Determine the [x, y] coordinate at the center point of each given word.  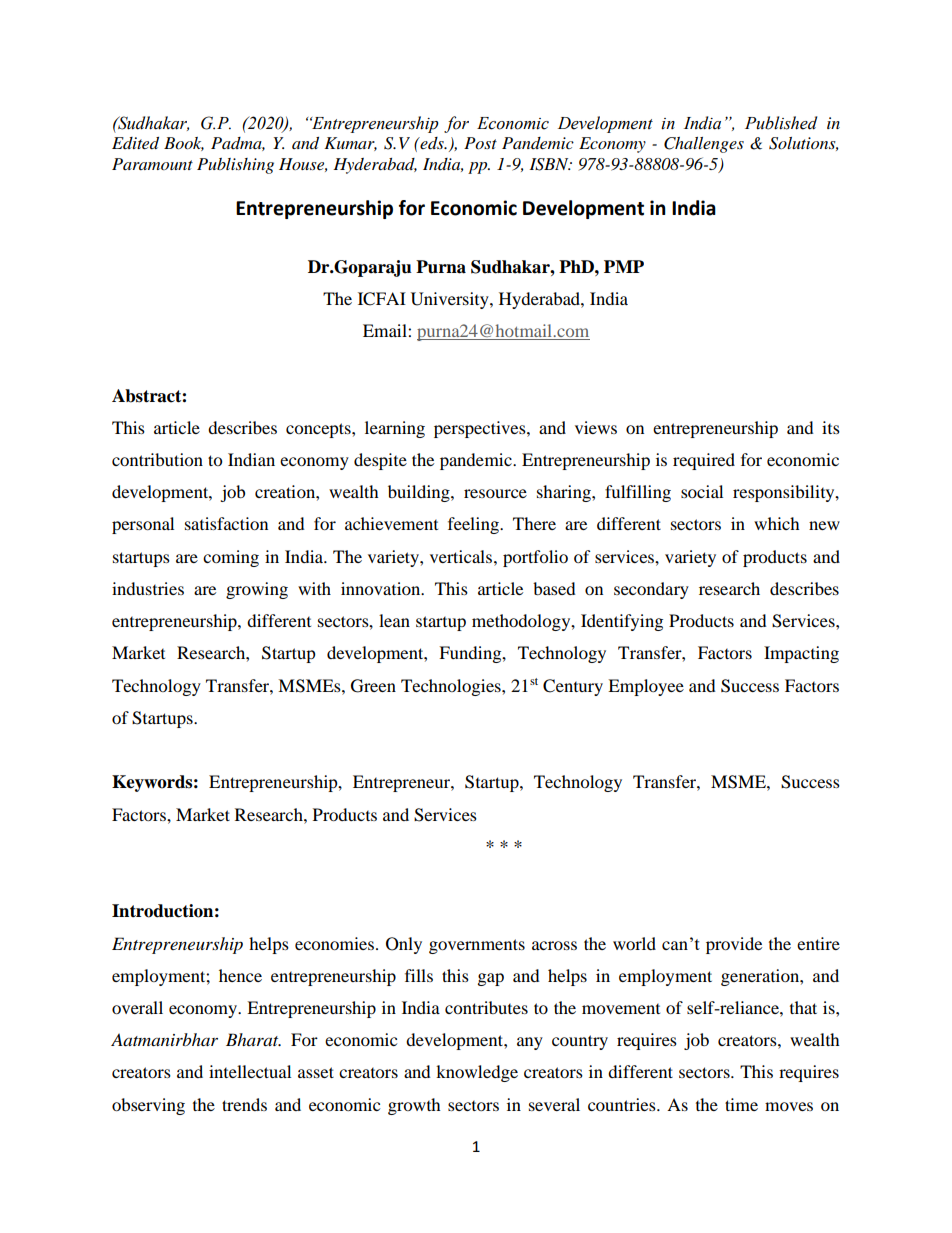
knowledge [477, 1073]
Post [480, 143]
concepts [319, 430]
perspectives [481, 429]
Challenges [704, 145]
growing [257, 590]
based [554, 588]
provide [734, 945]
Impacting [801, 654]
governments [477, 946]
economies [336, 943]
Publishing [235, 166]
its [831, 427]
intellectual [250, 1071]
